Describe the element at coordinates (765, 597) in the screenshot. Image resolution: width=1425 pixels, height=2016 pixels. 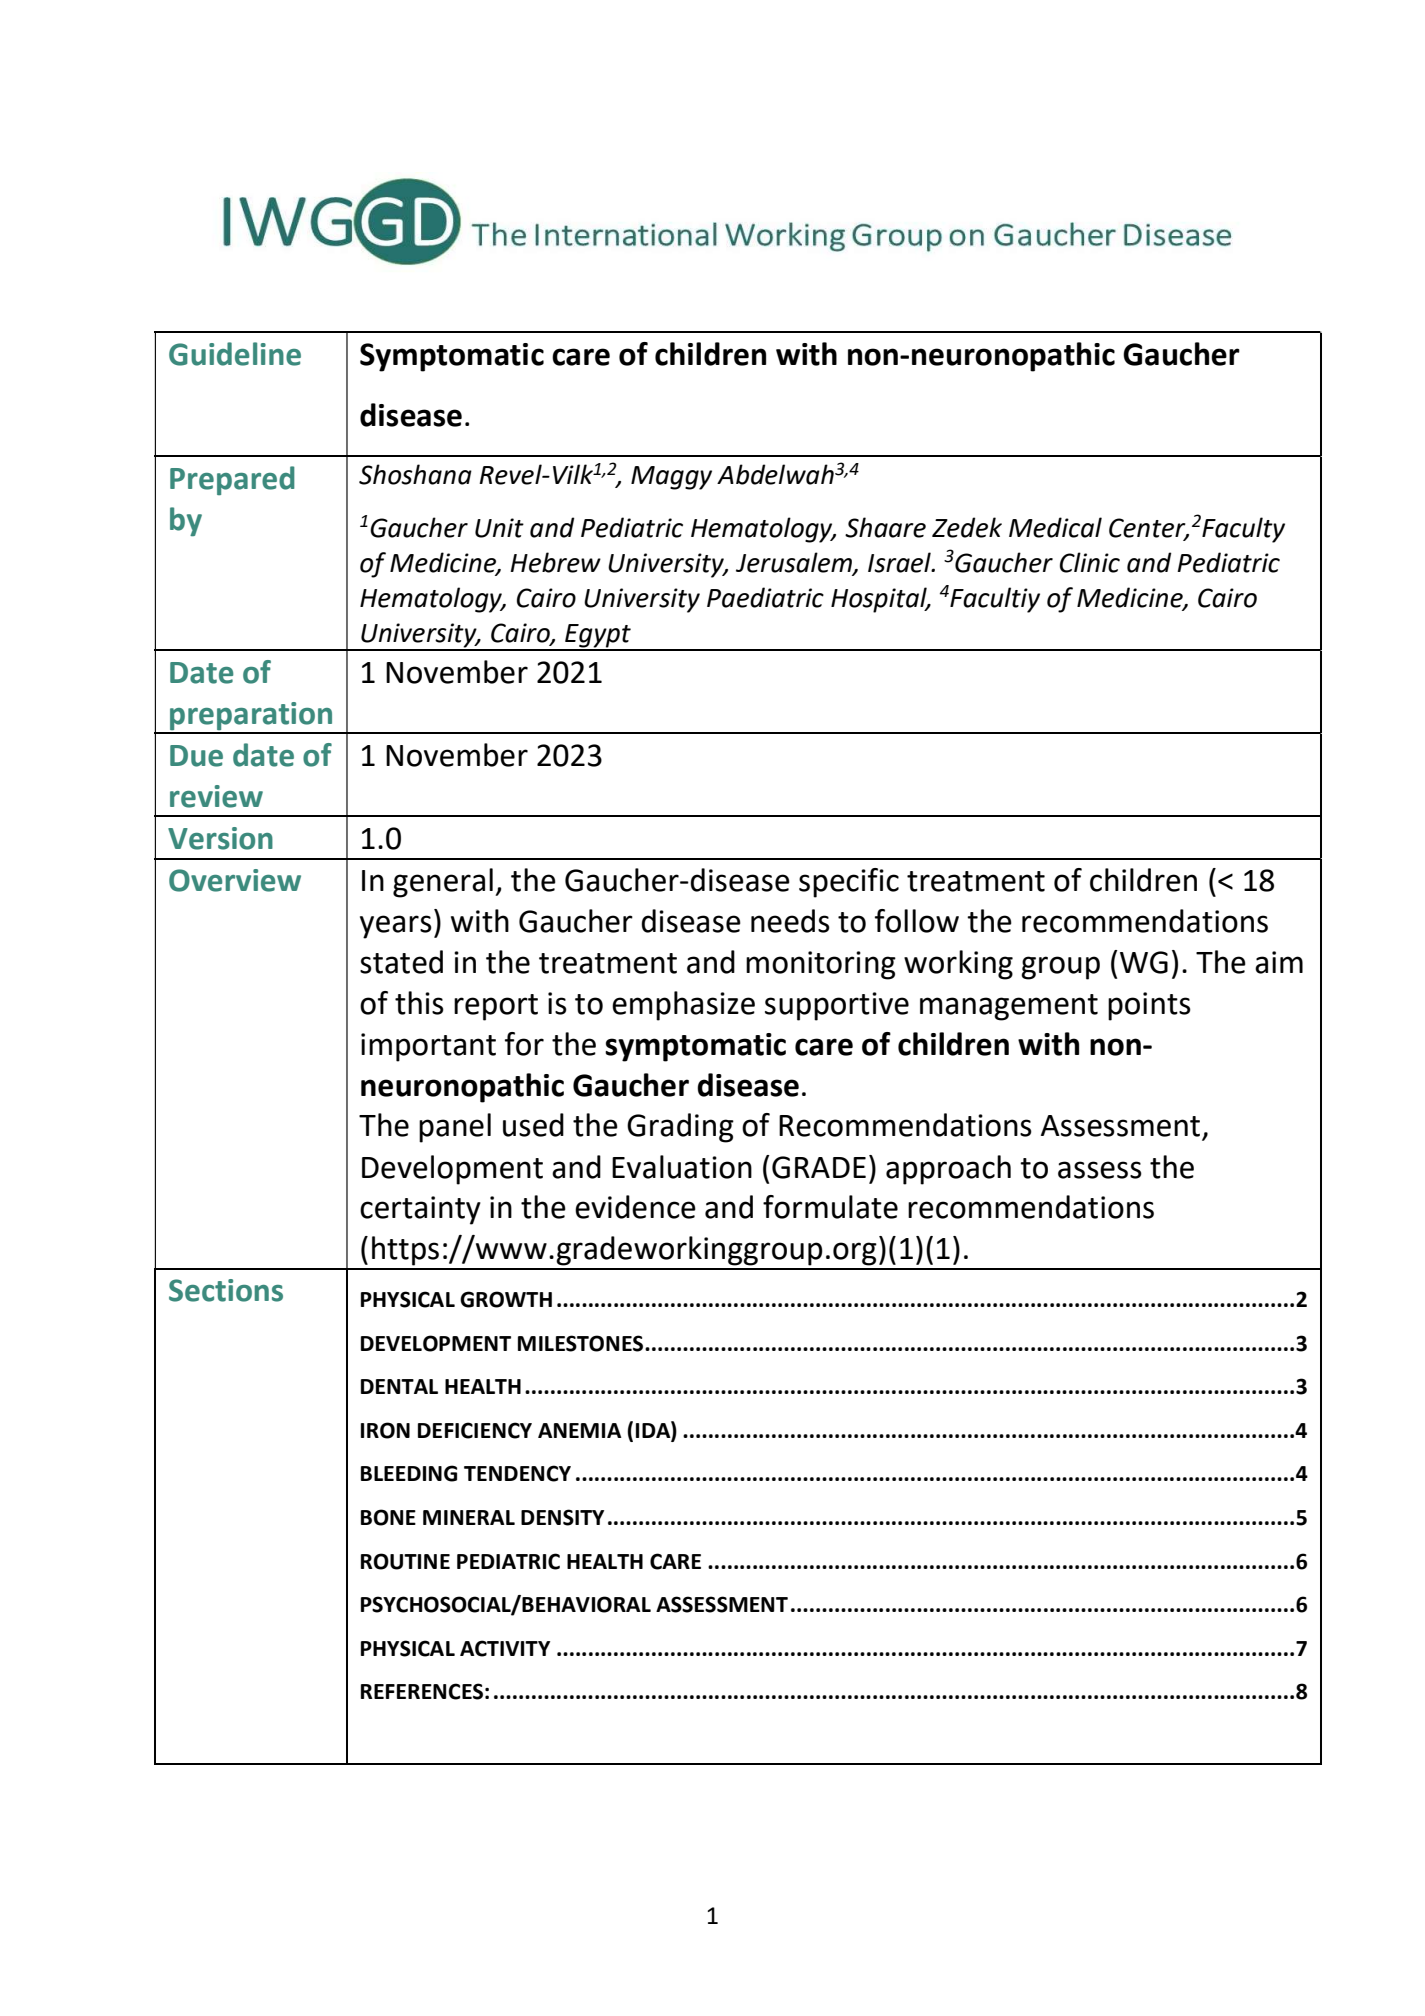
I see `Paediatric` at that location.
